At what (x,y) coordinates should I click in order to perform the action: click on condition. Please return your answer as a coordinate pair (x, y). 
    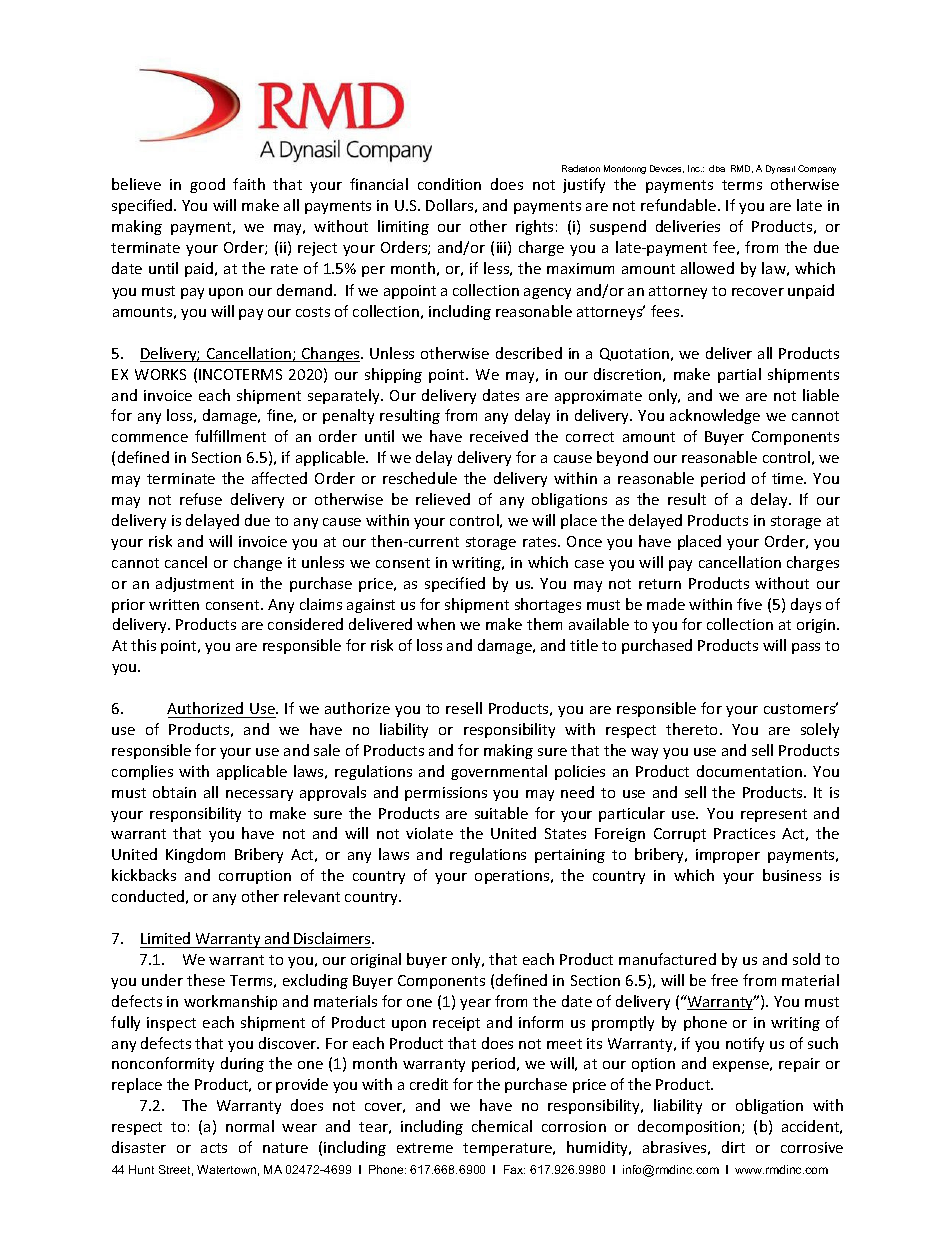
    Looking at the image, I should click on (449, 184).
